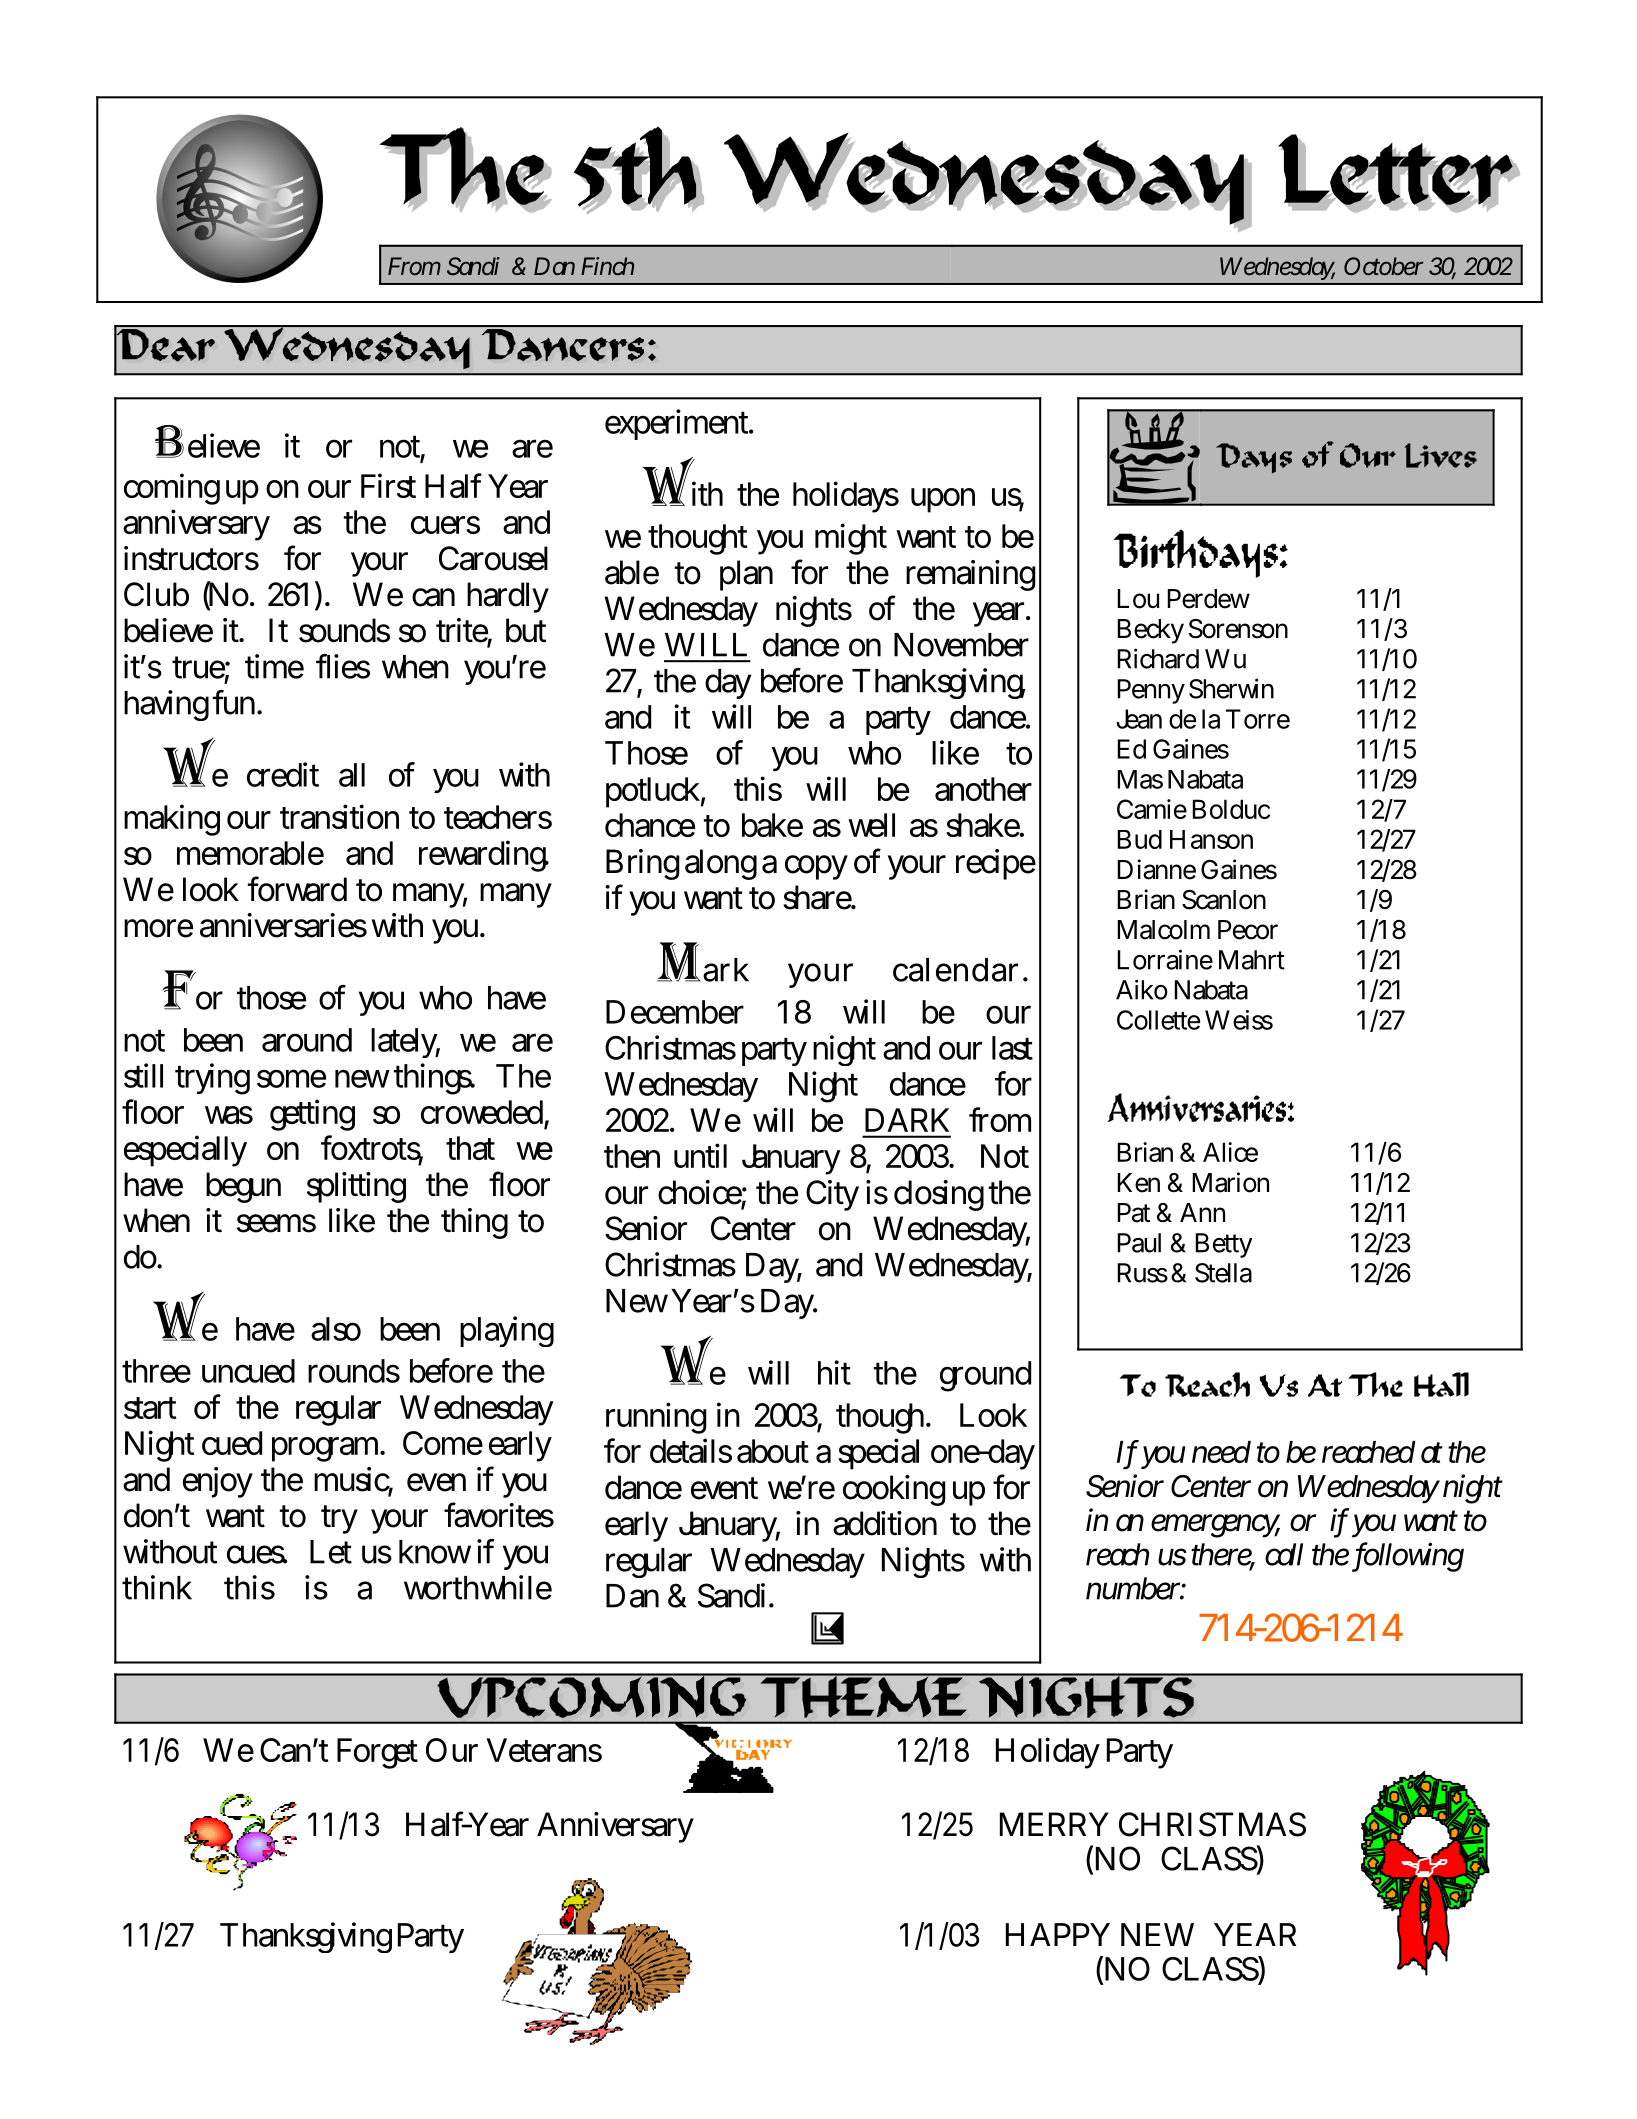 This image has width=1637, height=2119. What do you see at coordinates (1211, 839) in the image?
I see `Hanson` at bounding box center [1211, 839].
